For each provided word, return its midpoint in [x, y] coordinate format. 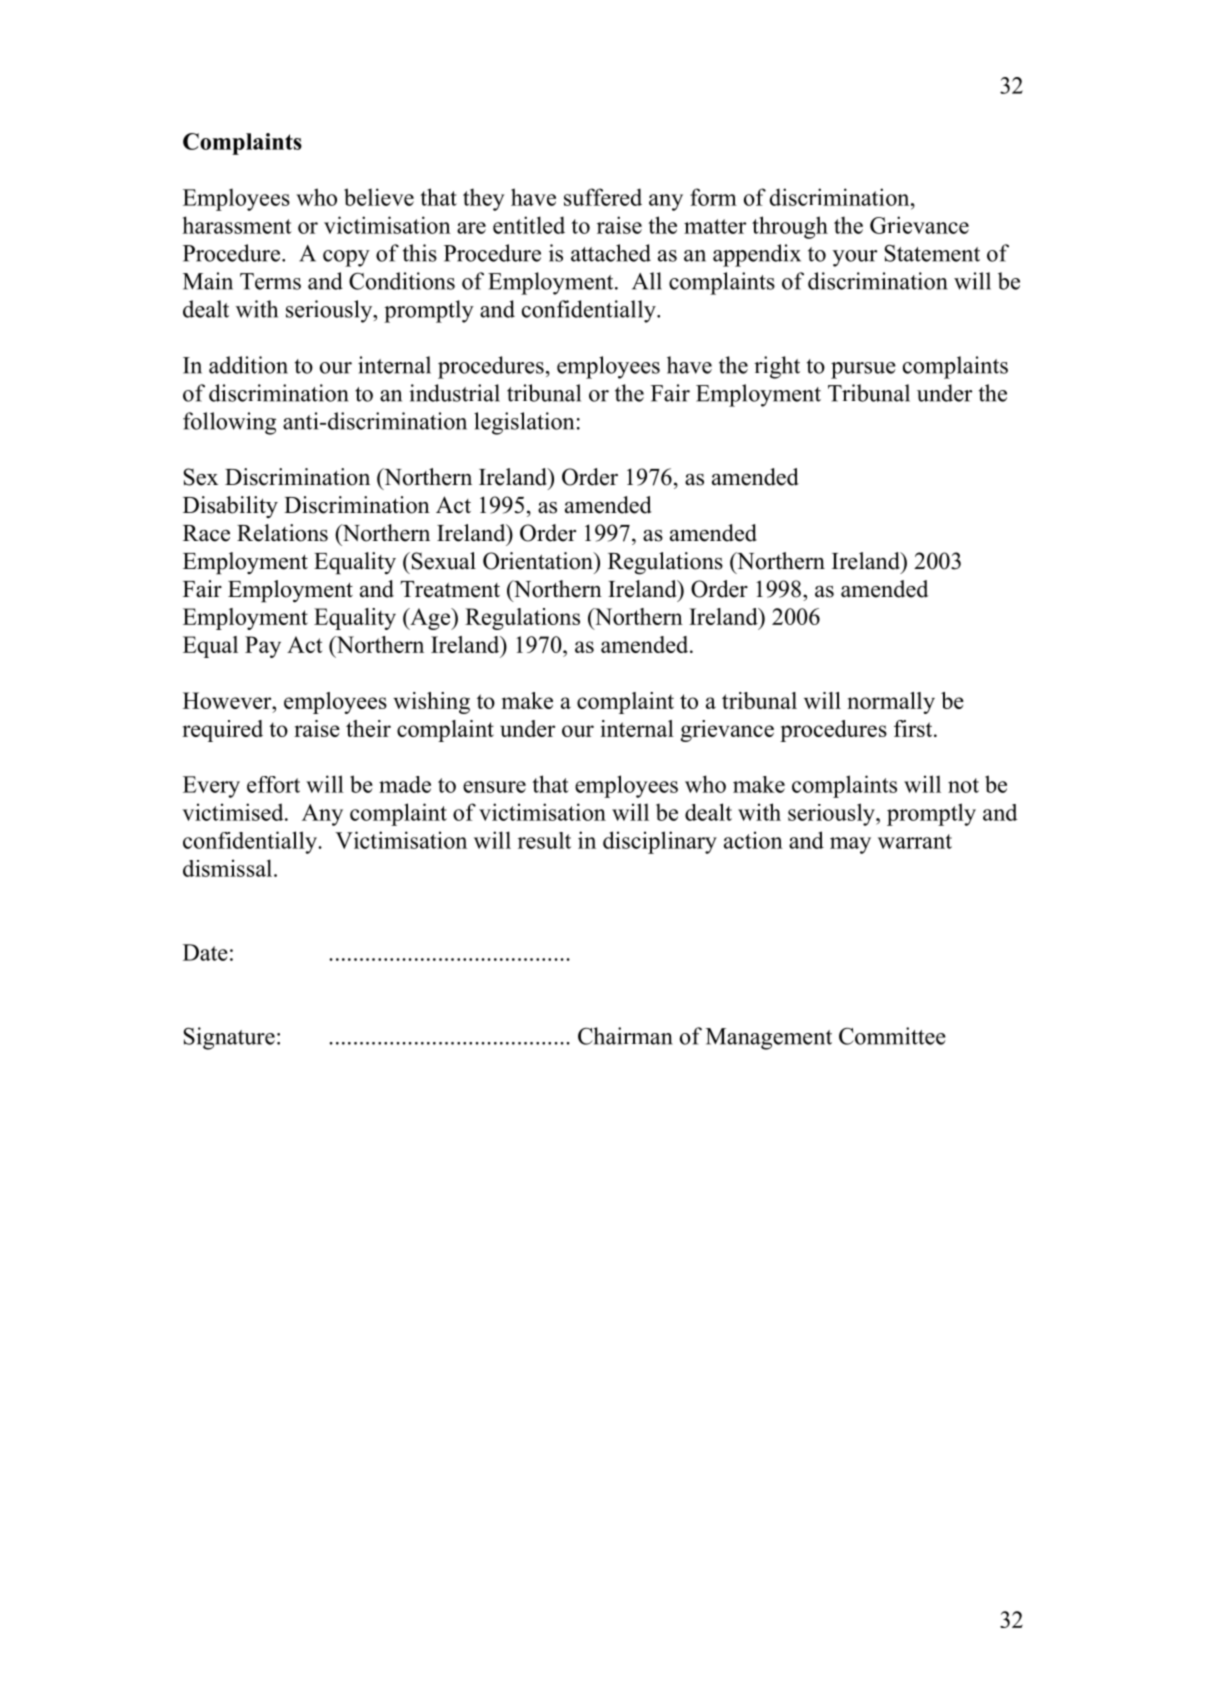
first [914, 728]
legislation [524, 423]
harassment [237, 225]
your [855, 258]
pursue [863, 370]
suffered [603, 197]
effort [273, 784]
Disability [230, 507]
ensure [494, 787]
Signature [229, 1038]
